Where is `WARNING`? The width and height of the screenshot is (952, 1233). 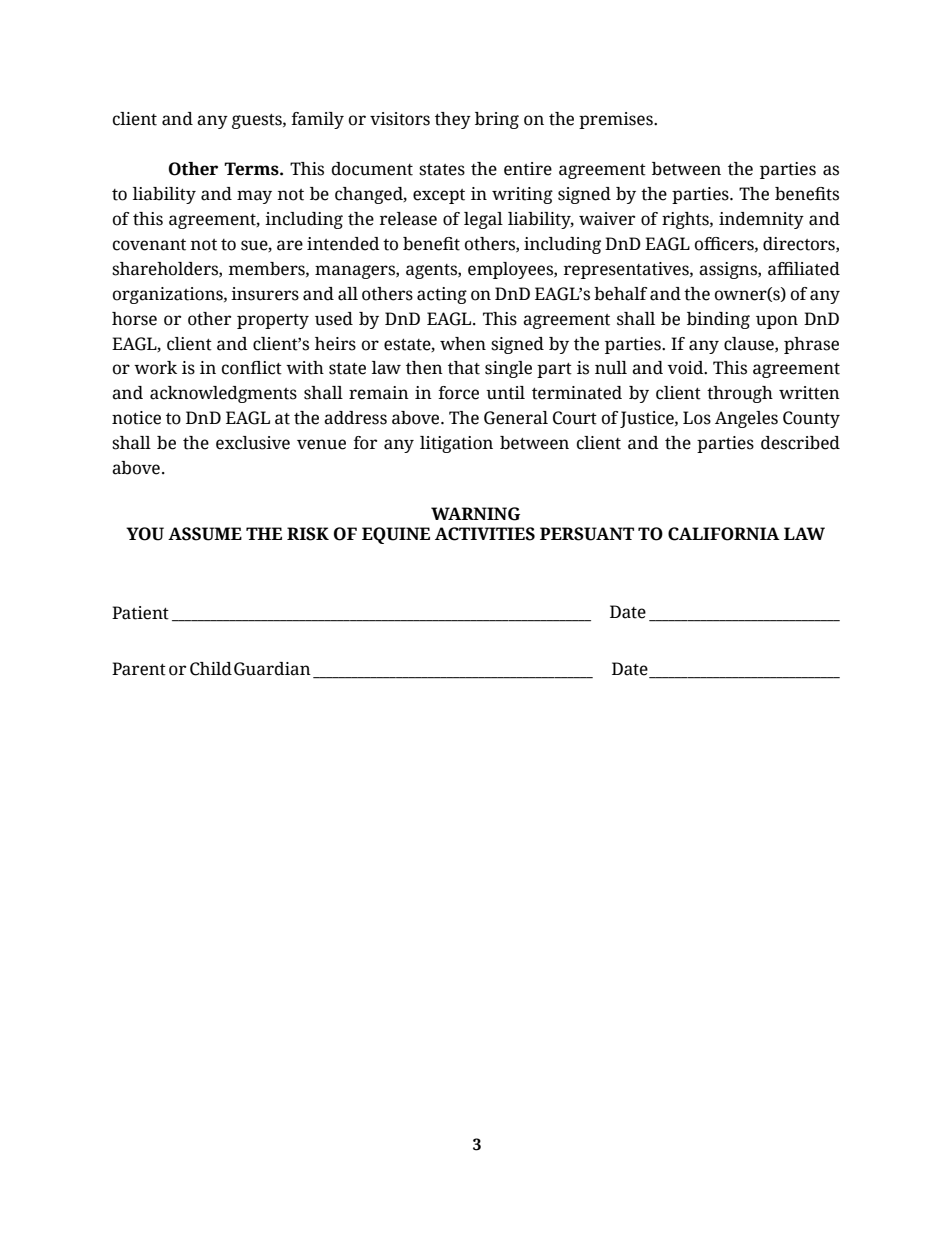 WARNING is located at coordinates (475, 514).
